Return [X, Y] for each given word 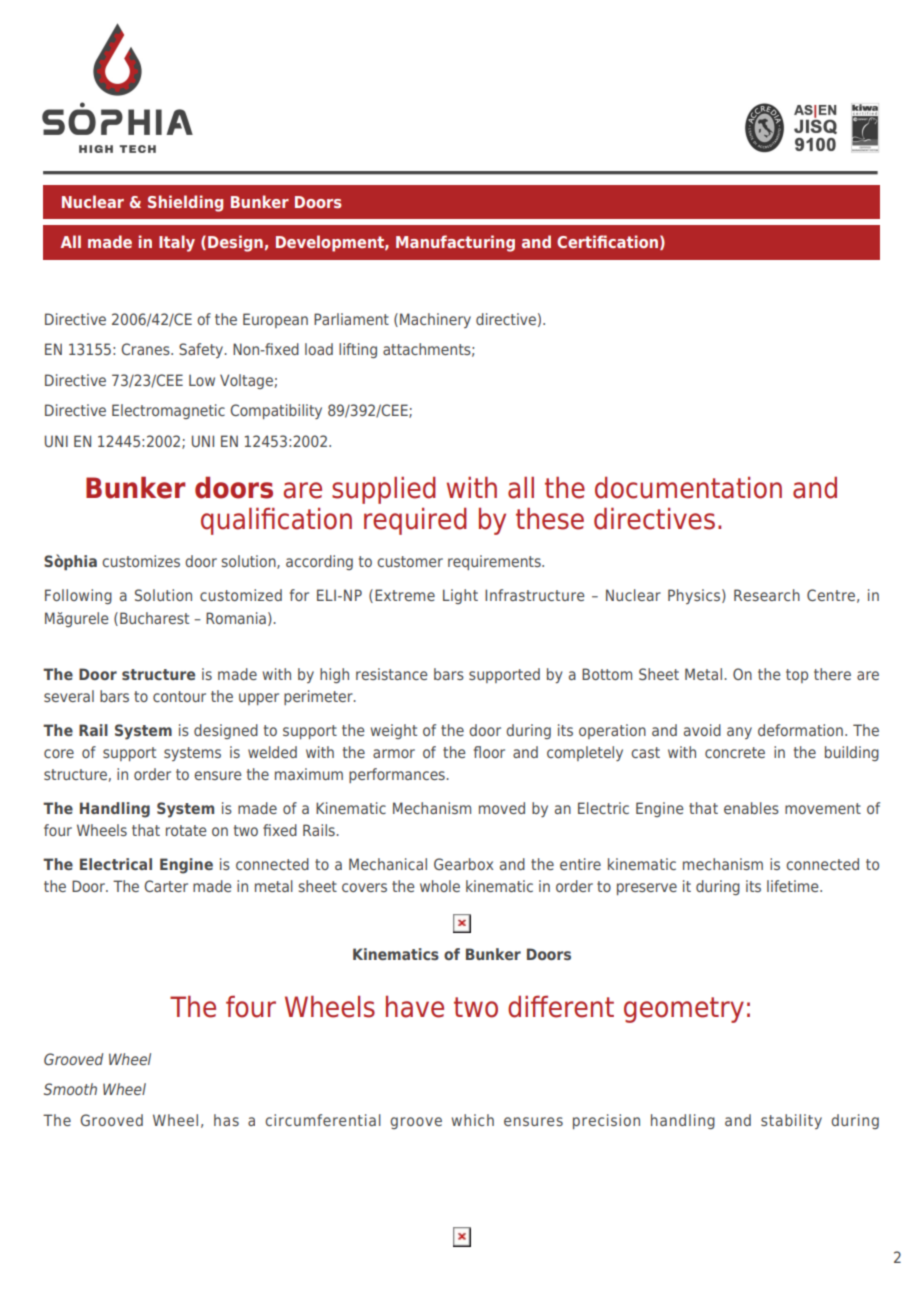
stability [791, 1121]
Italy [177, 243]
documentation [688, 487]
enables [751, 808]
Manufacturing [455, 243]
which [472, 1120]
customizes [141, 561]
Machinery [435, 320]
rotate [186, 830]
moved [502, 808]
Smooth [70, 1089]
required [415, 521]
